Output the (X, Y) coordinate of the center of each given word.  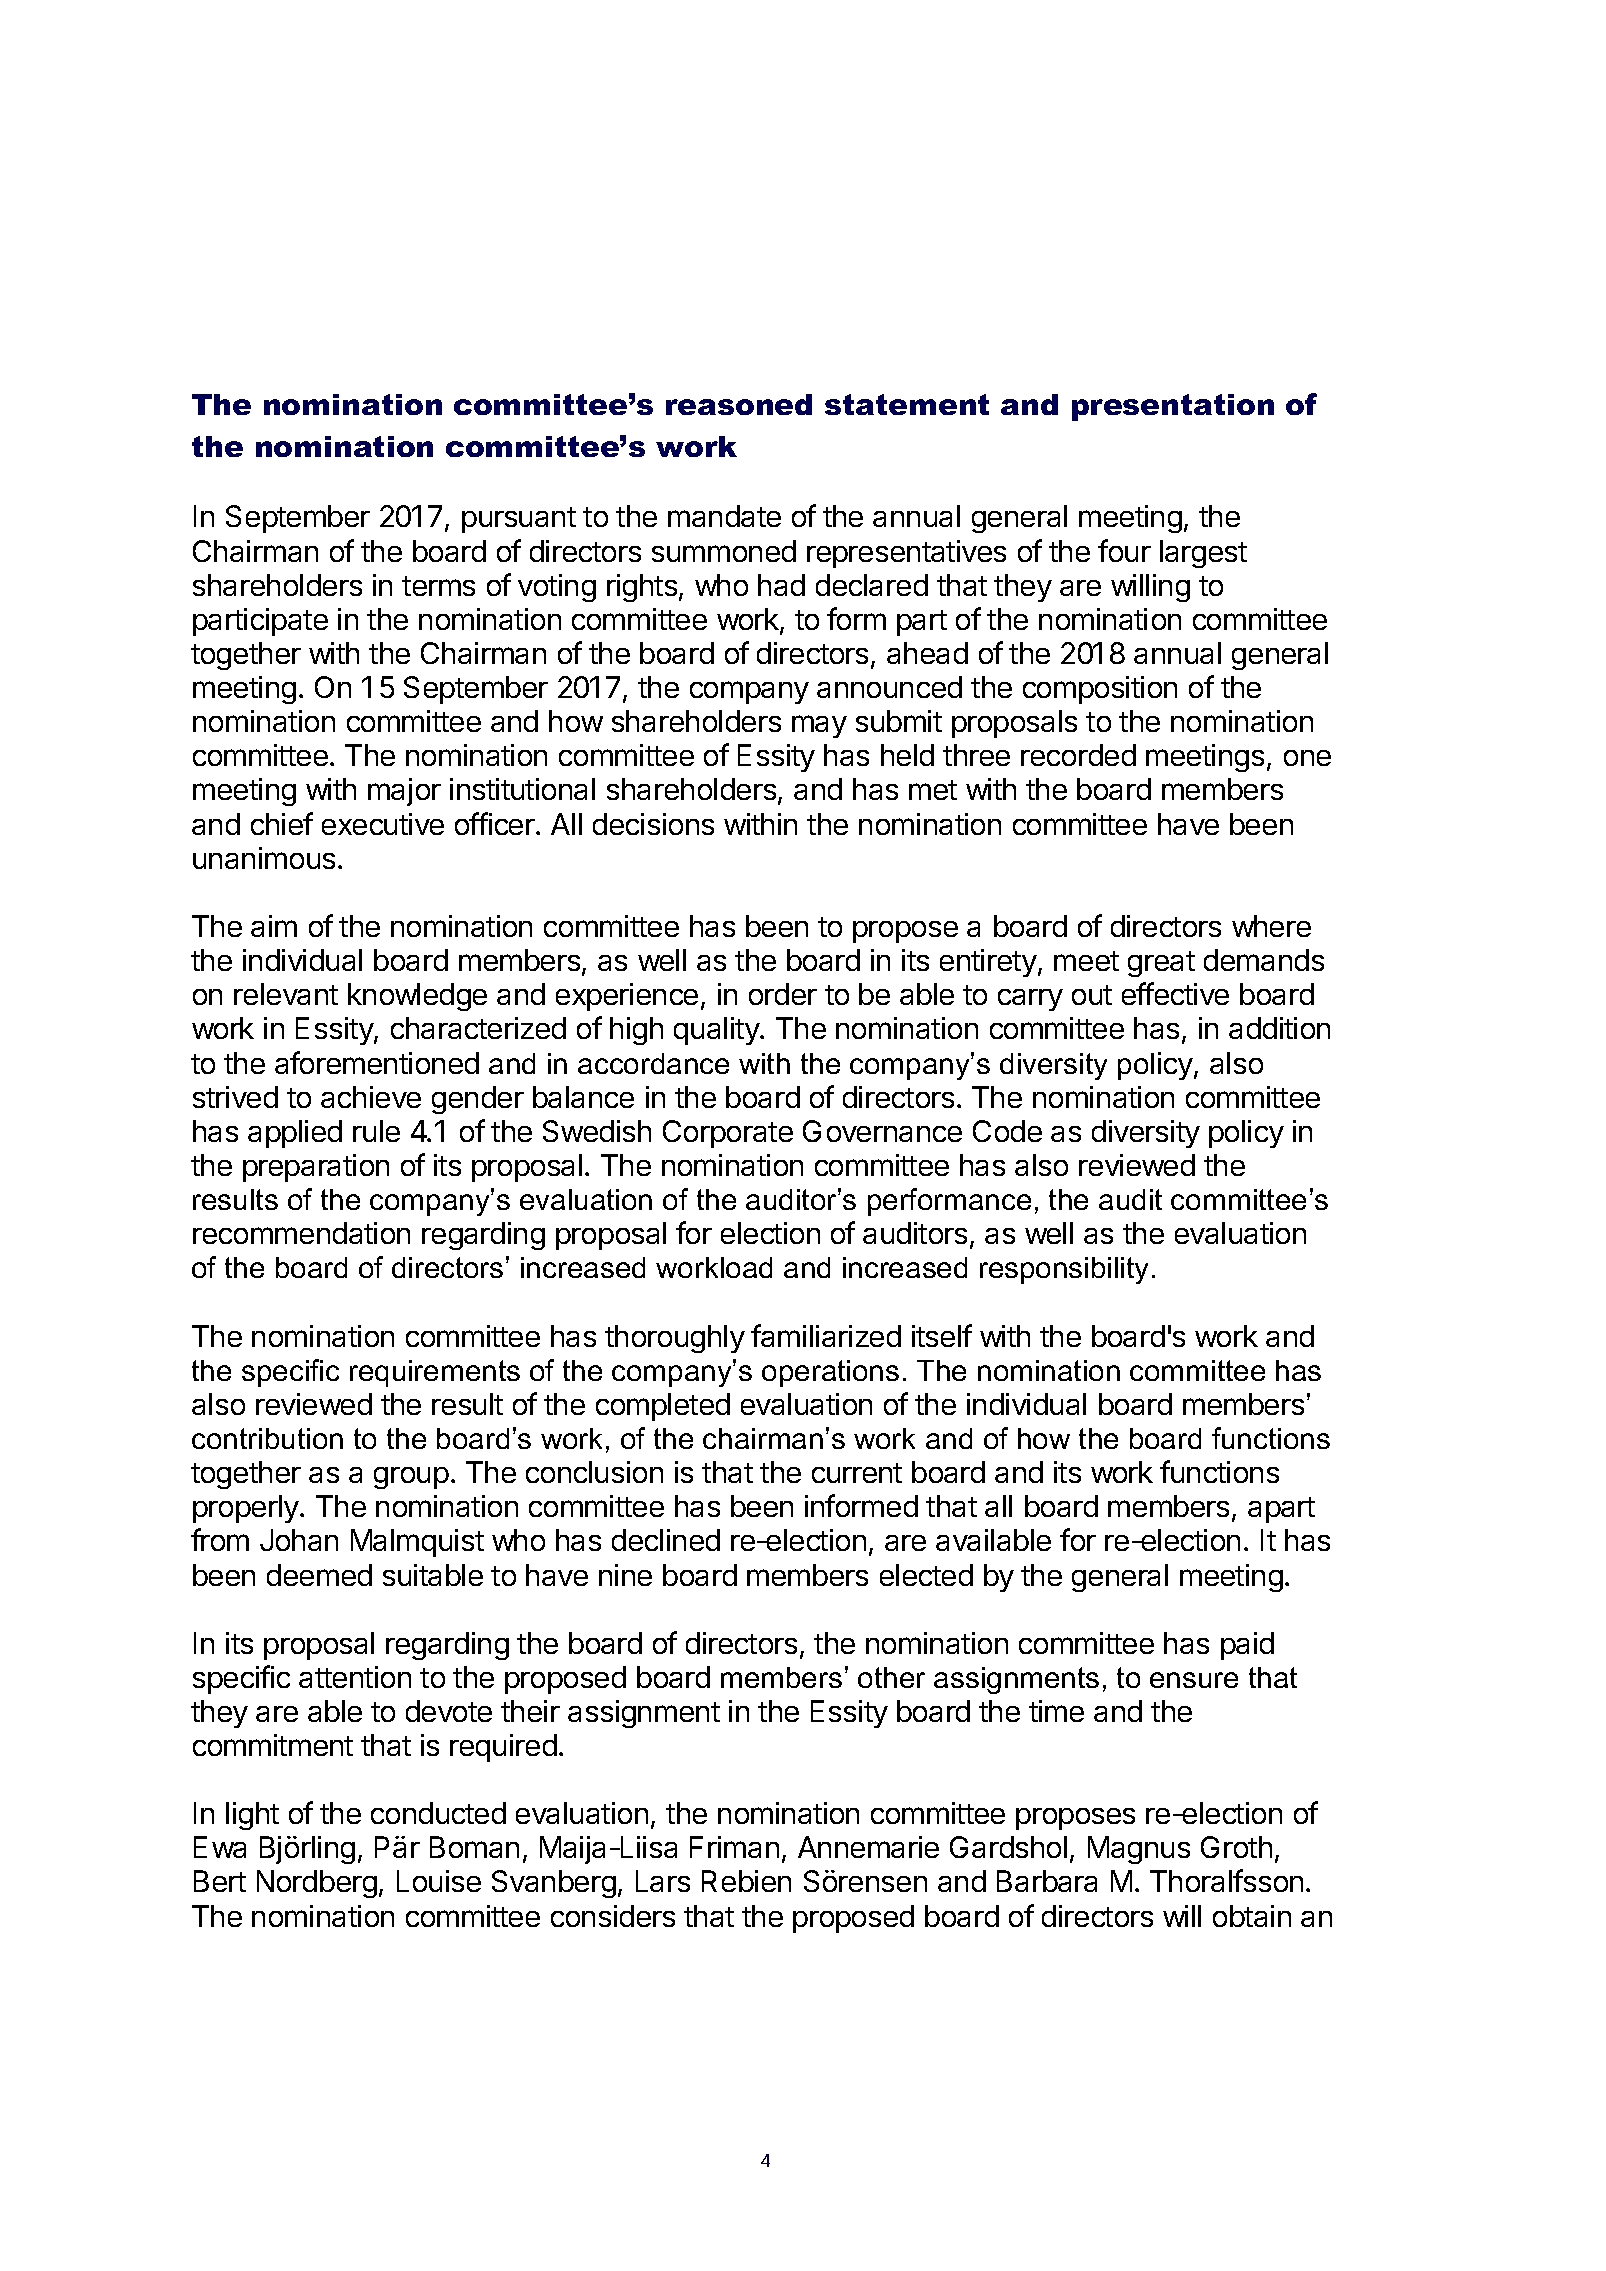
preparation (316, 1168)
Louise (439, 1881)
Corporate (728, 1134)
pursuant (519, 520)
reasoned (739, 404)
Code (1007, 1131)
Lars (663, 1881)
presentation (1173, 407)
